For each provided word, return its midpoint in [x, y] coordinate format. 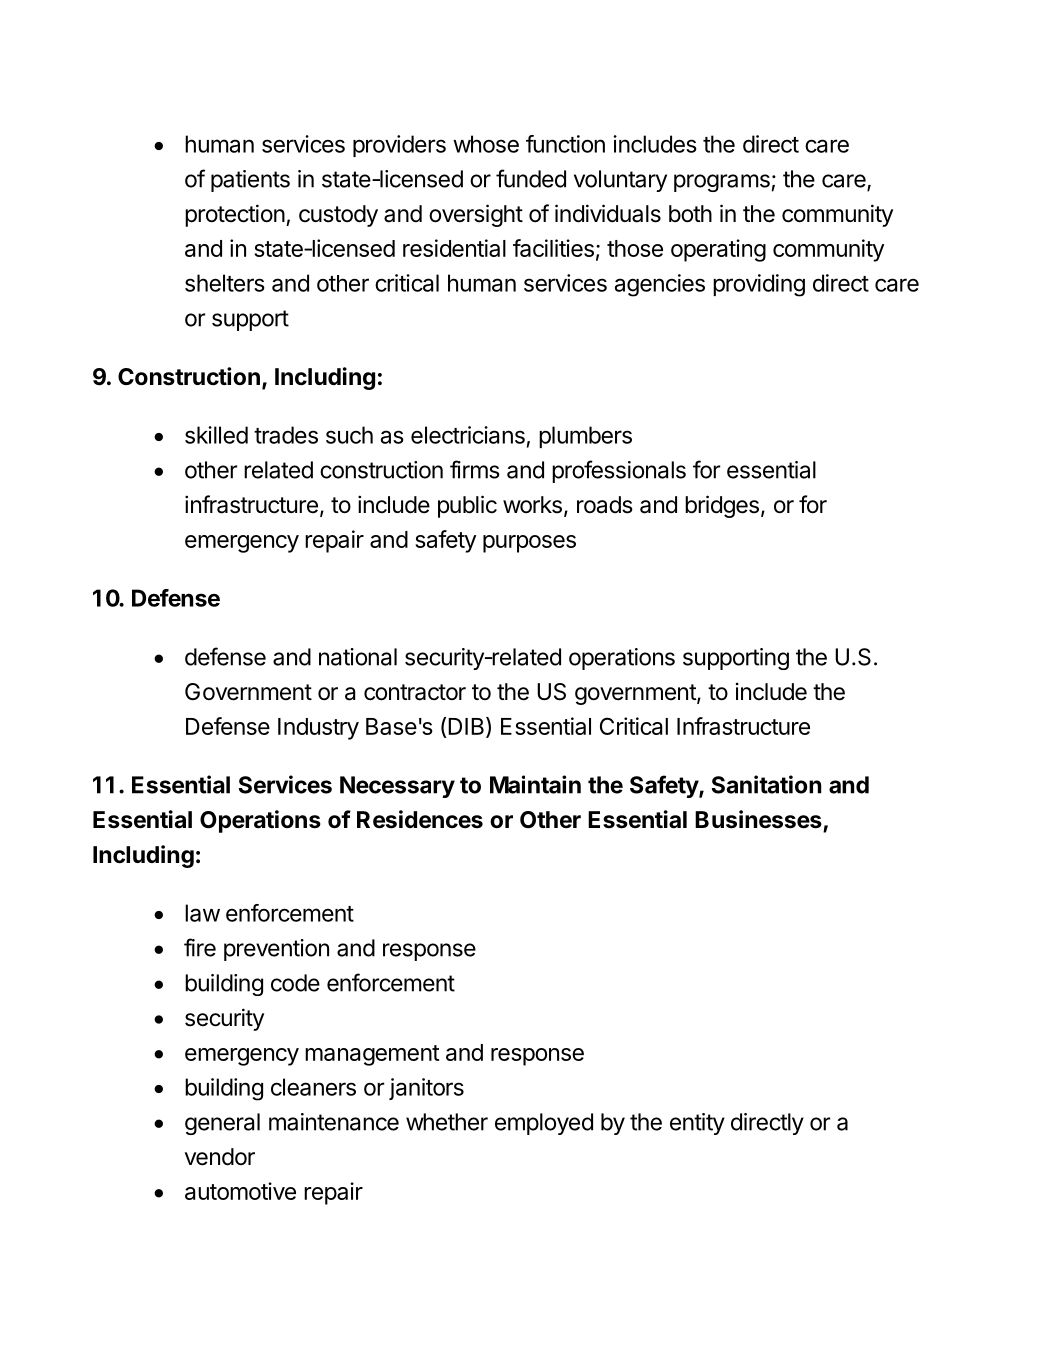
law [202, 913]
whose [486, 144]
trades [286, 435]
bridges [722, 506]
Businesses [758, 819]
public [467, 506]
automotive [240, 1191]
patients [250, 181]
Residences [420, 819]
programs [722, 183]
